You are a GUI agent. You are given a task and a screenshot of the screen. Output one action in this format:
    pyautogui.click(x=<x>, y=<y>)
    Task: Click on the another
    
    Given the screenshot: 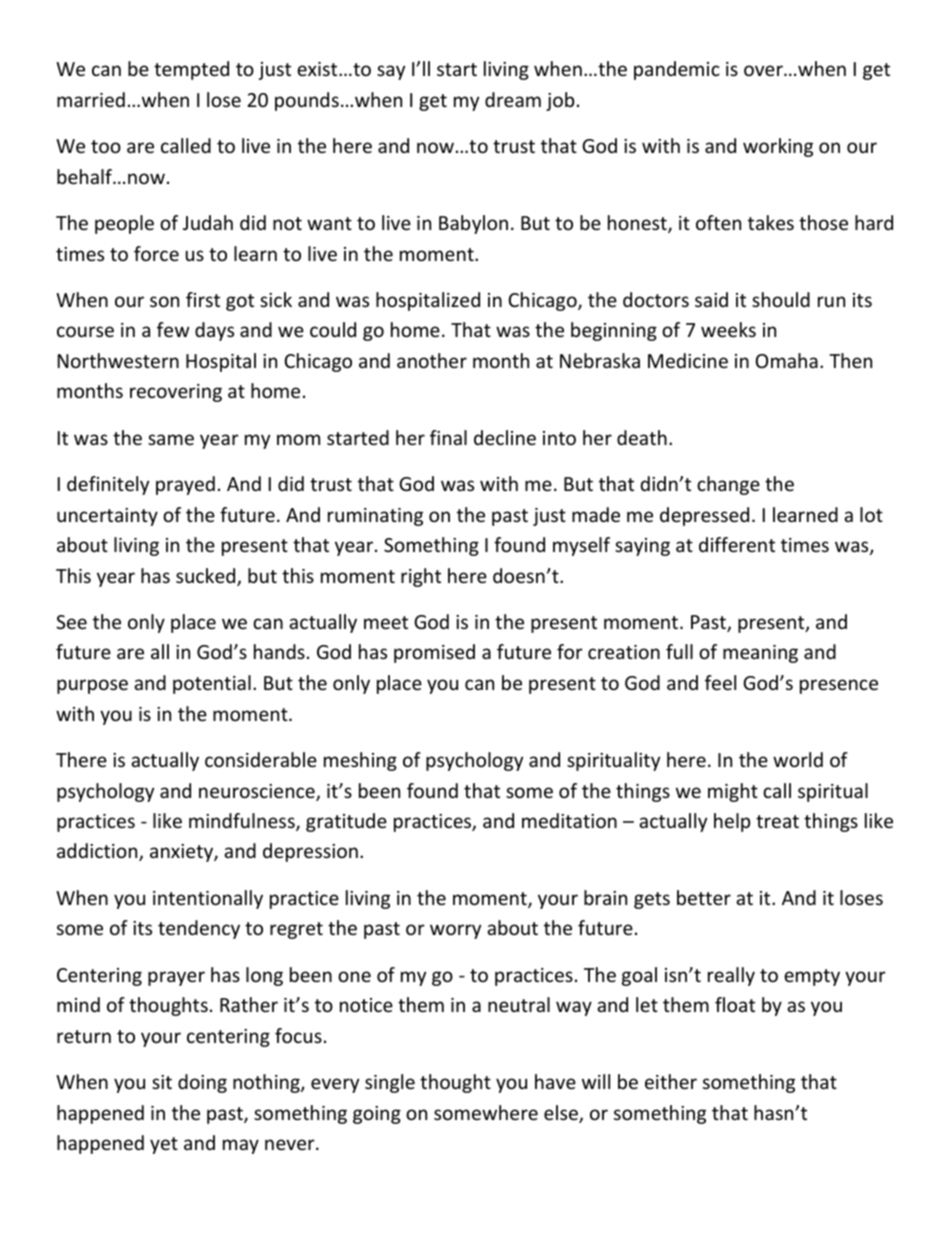 What is the action you would take?
    pyautogui.click(x=432, y=360)
